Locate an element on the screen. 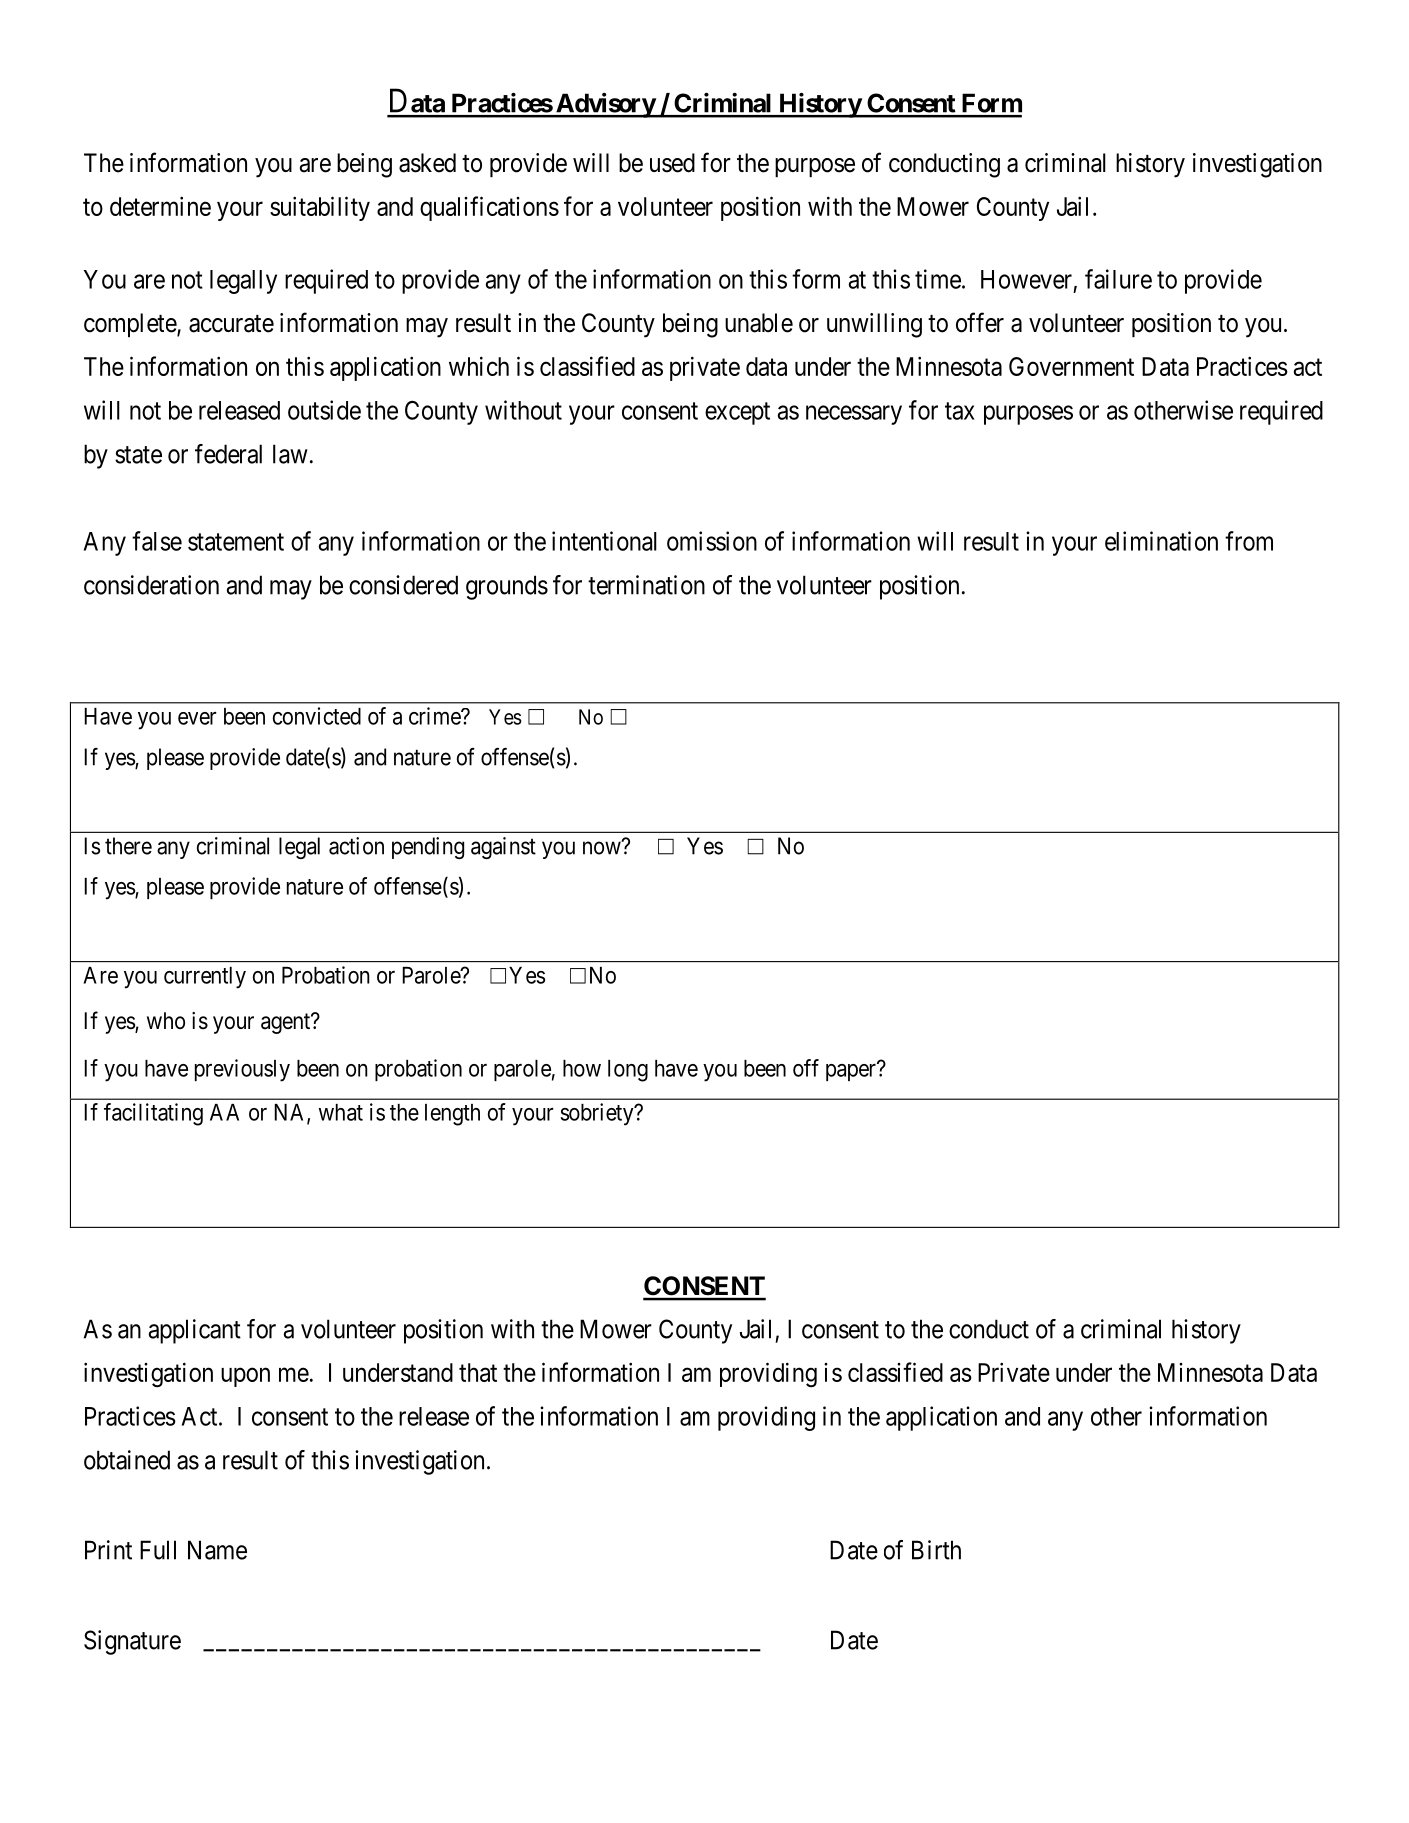  paper is located at coordinates (851, 1072).
